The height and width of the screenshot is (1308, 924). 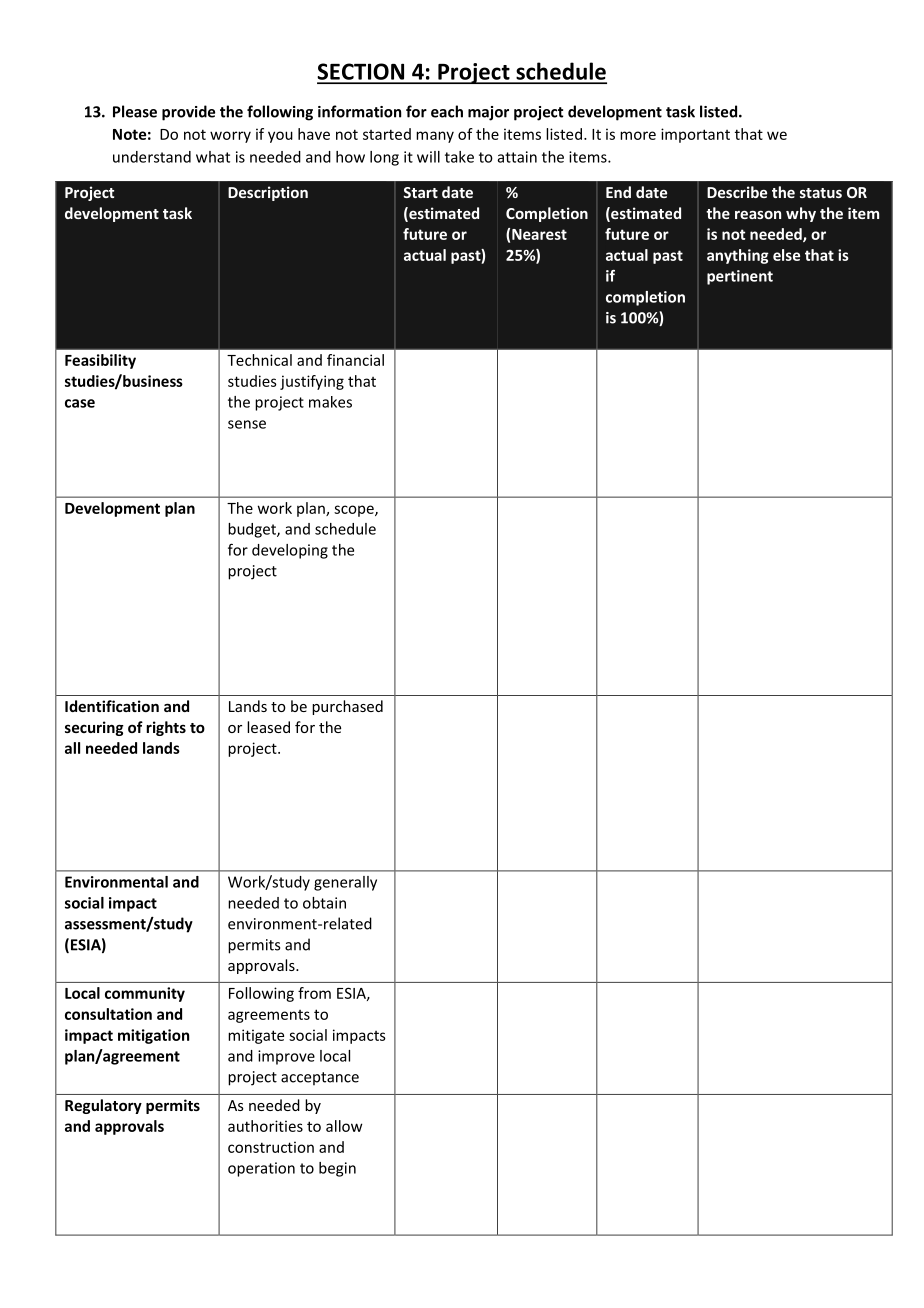 What do you see at coordinates (695, 135) in the screenshot?
I see `important` at bounding box center [695, 135].
